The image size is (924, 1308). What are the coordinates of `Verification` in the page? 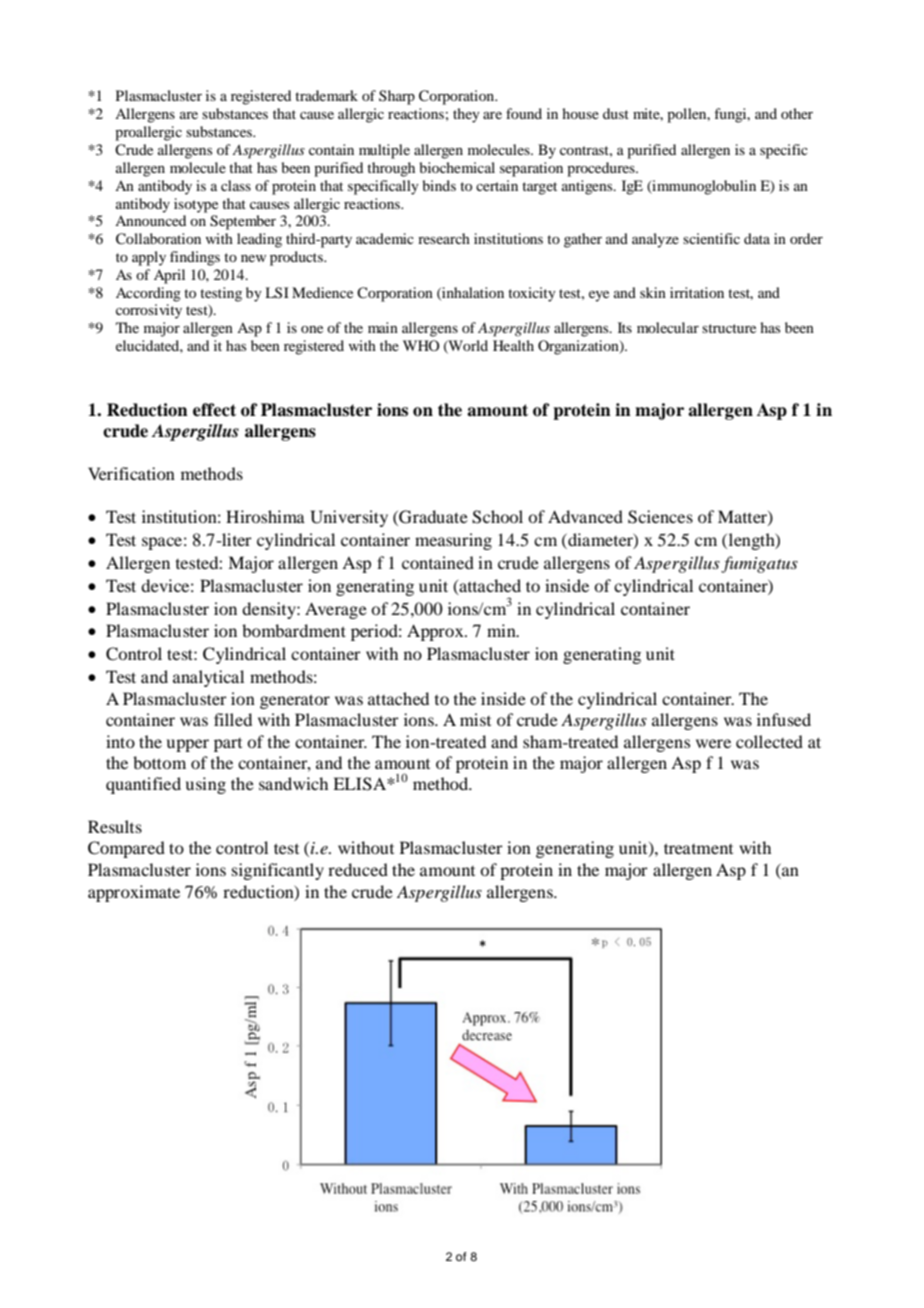 It's located at (131, 473).
